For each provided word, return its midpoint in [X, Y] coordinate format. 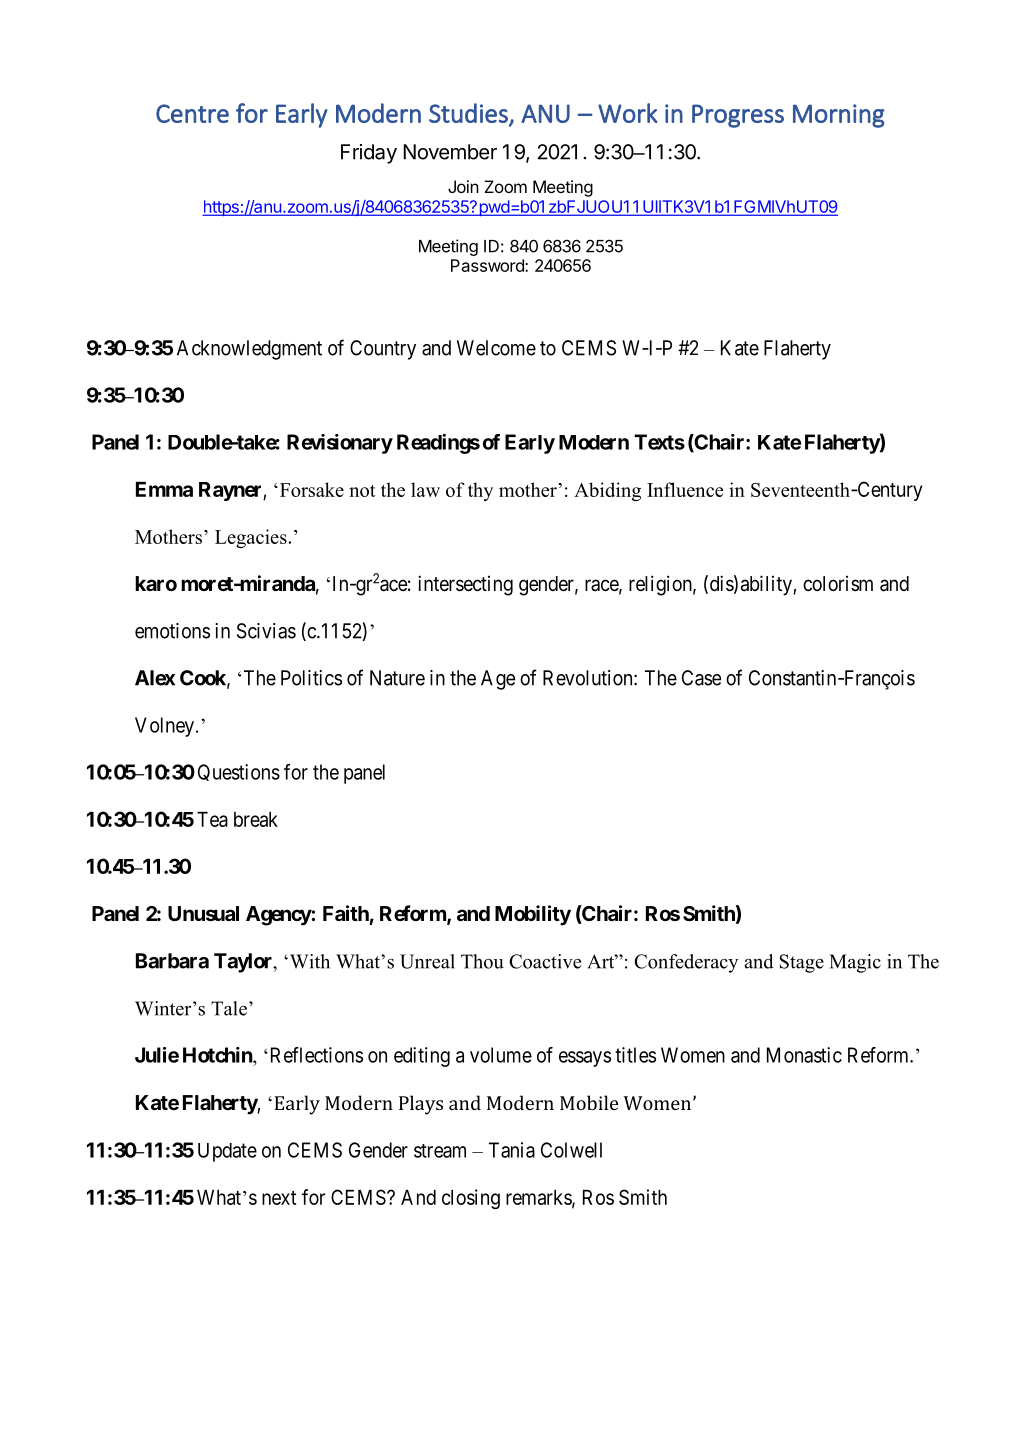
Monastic [804, 1055]
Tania [512, 1150]
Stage [802, 963]
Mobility [533, 915]
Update [227, 1152]
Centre [192, 113]
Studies [469, 114]
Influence [685, 489]
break [256, 819]
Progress [738, 116]
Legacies [252, 538]
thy [480, 491]
